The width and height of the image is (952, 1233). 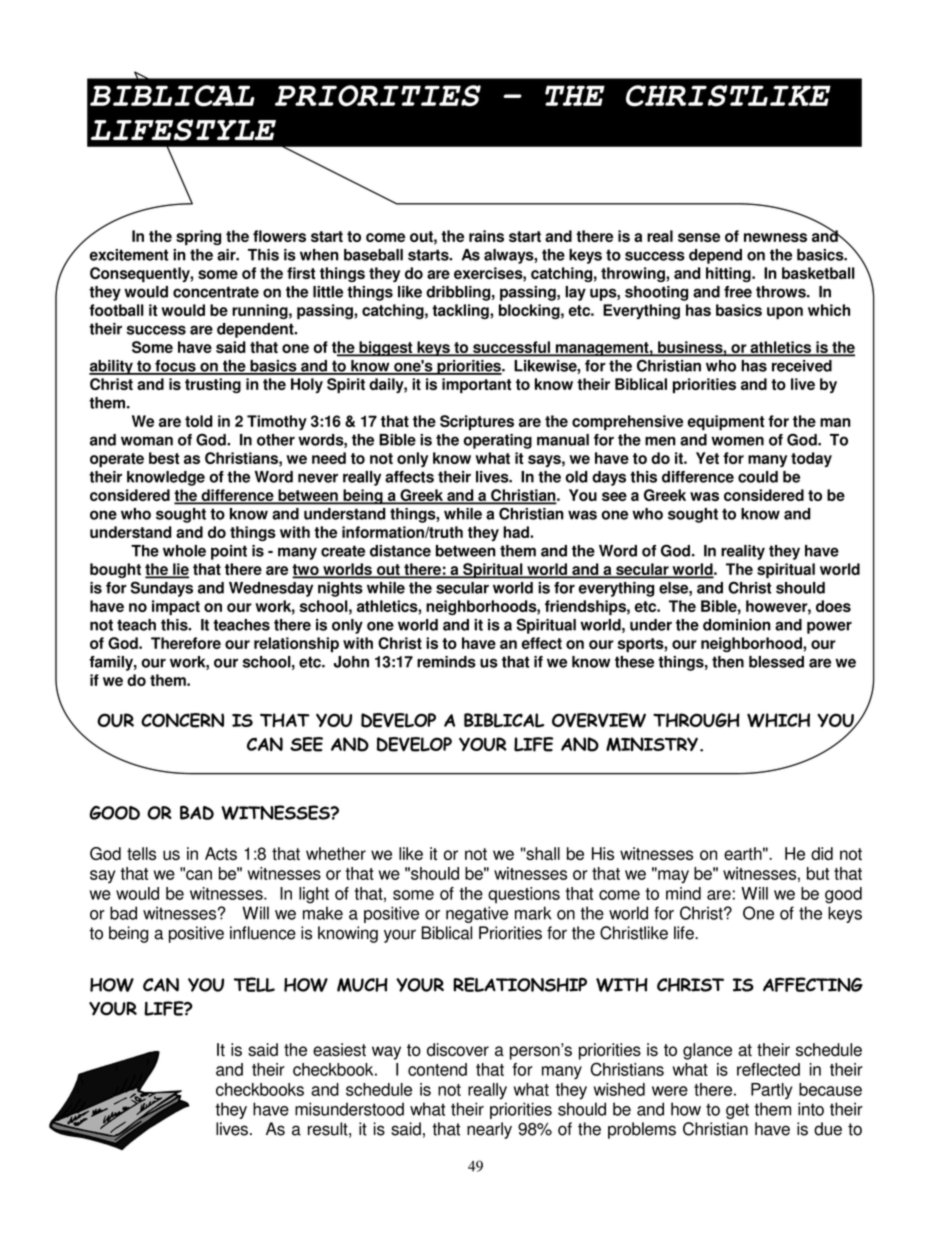 I want to click on relationship, so click(x=296, y=644).
